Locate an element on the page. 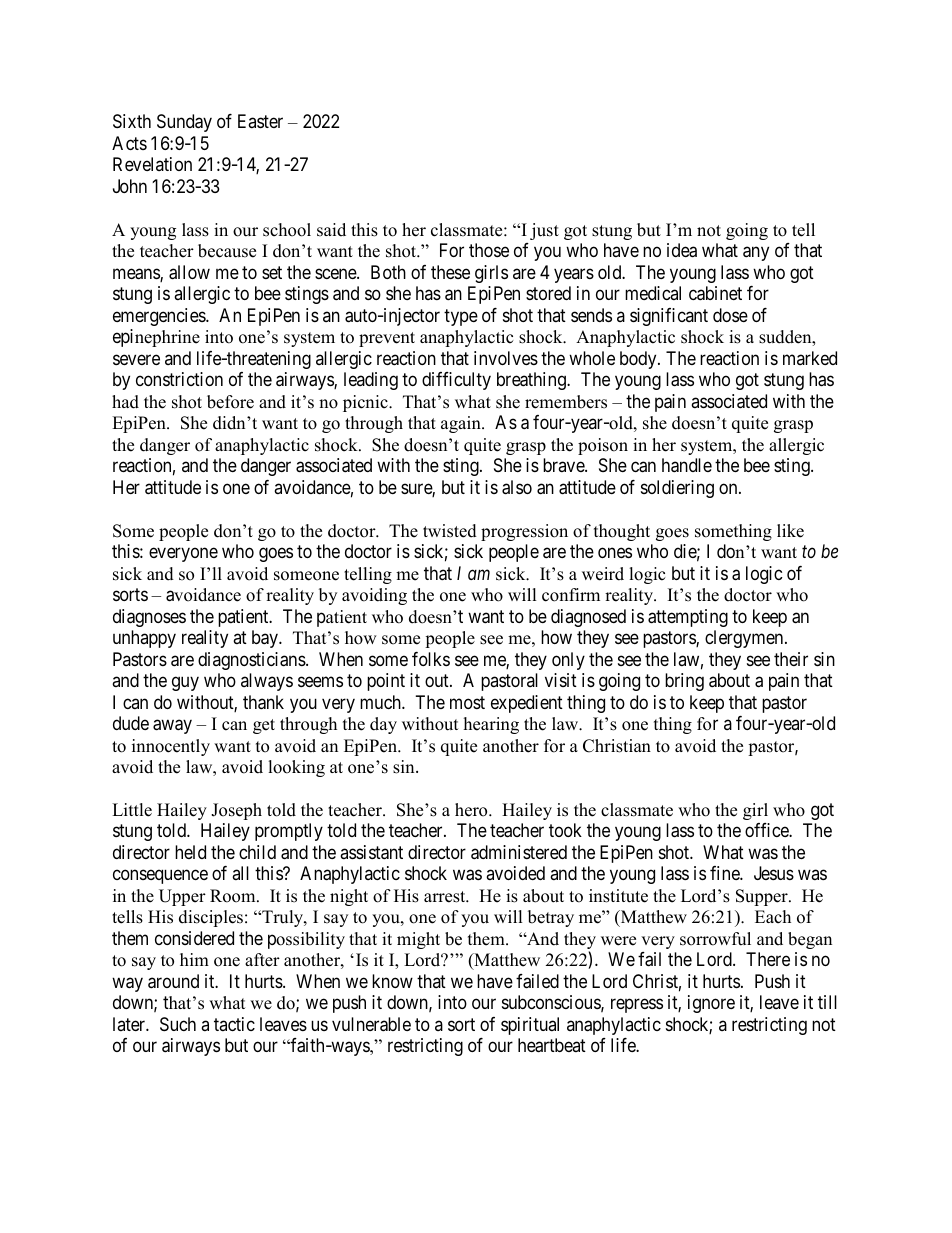 This page has width=952, height=1233. spiritual is located at coordinates (530, 1026).
